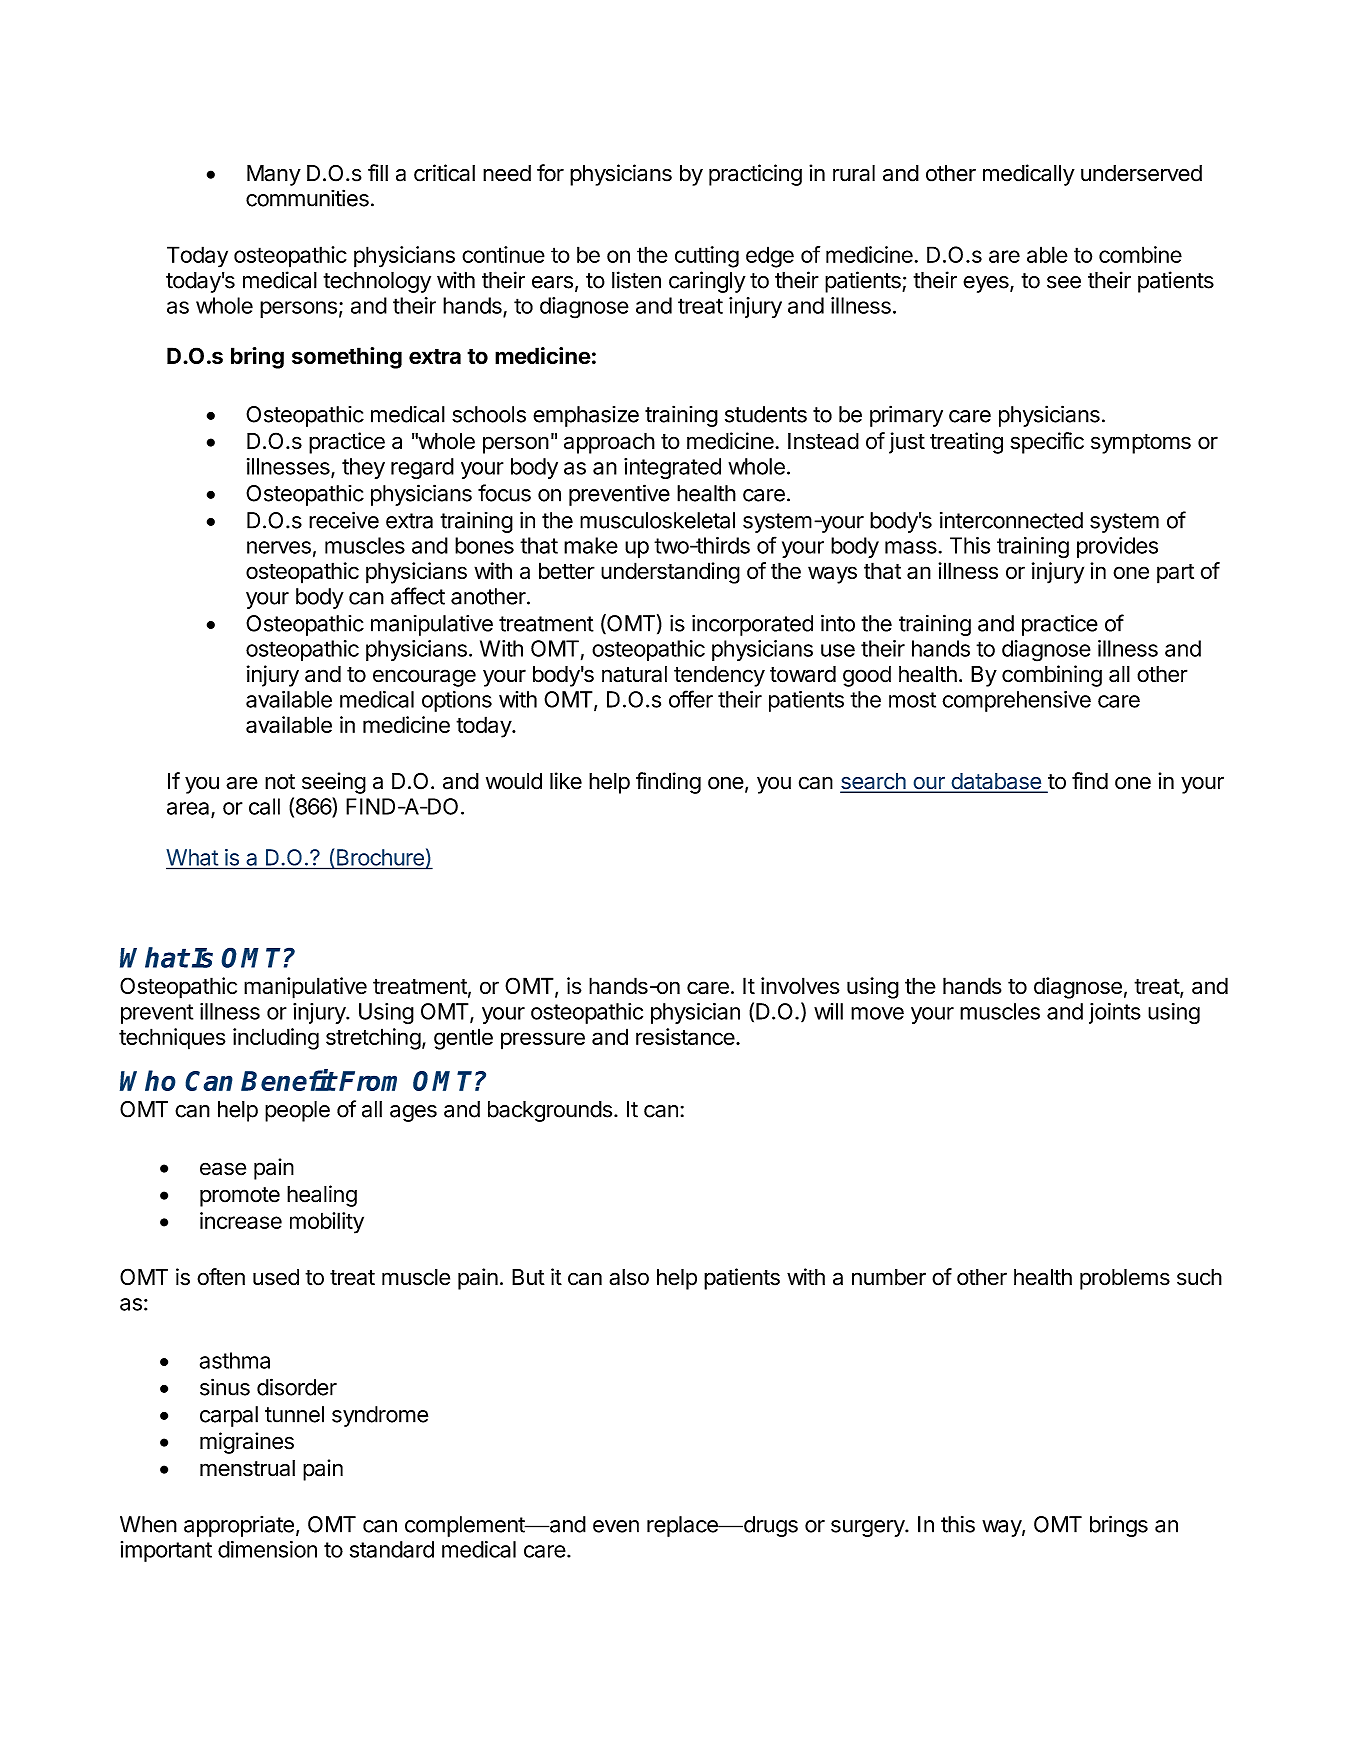 This screenshot has width=1352, height=1749. Describe the element at coordinates (1140, 254) in the screenshot. I see `combine` at that location.
